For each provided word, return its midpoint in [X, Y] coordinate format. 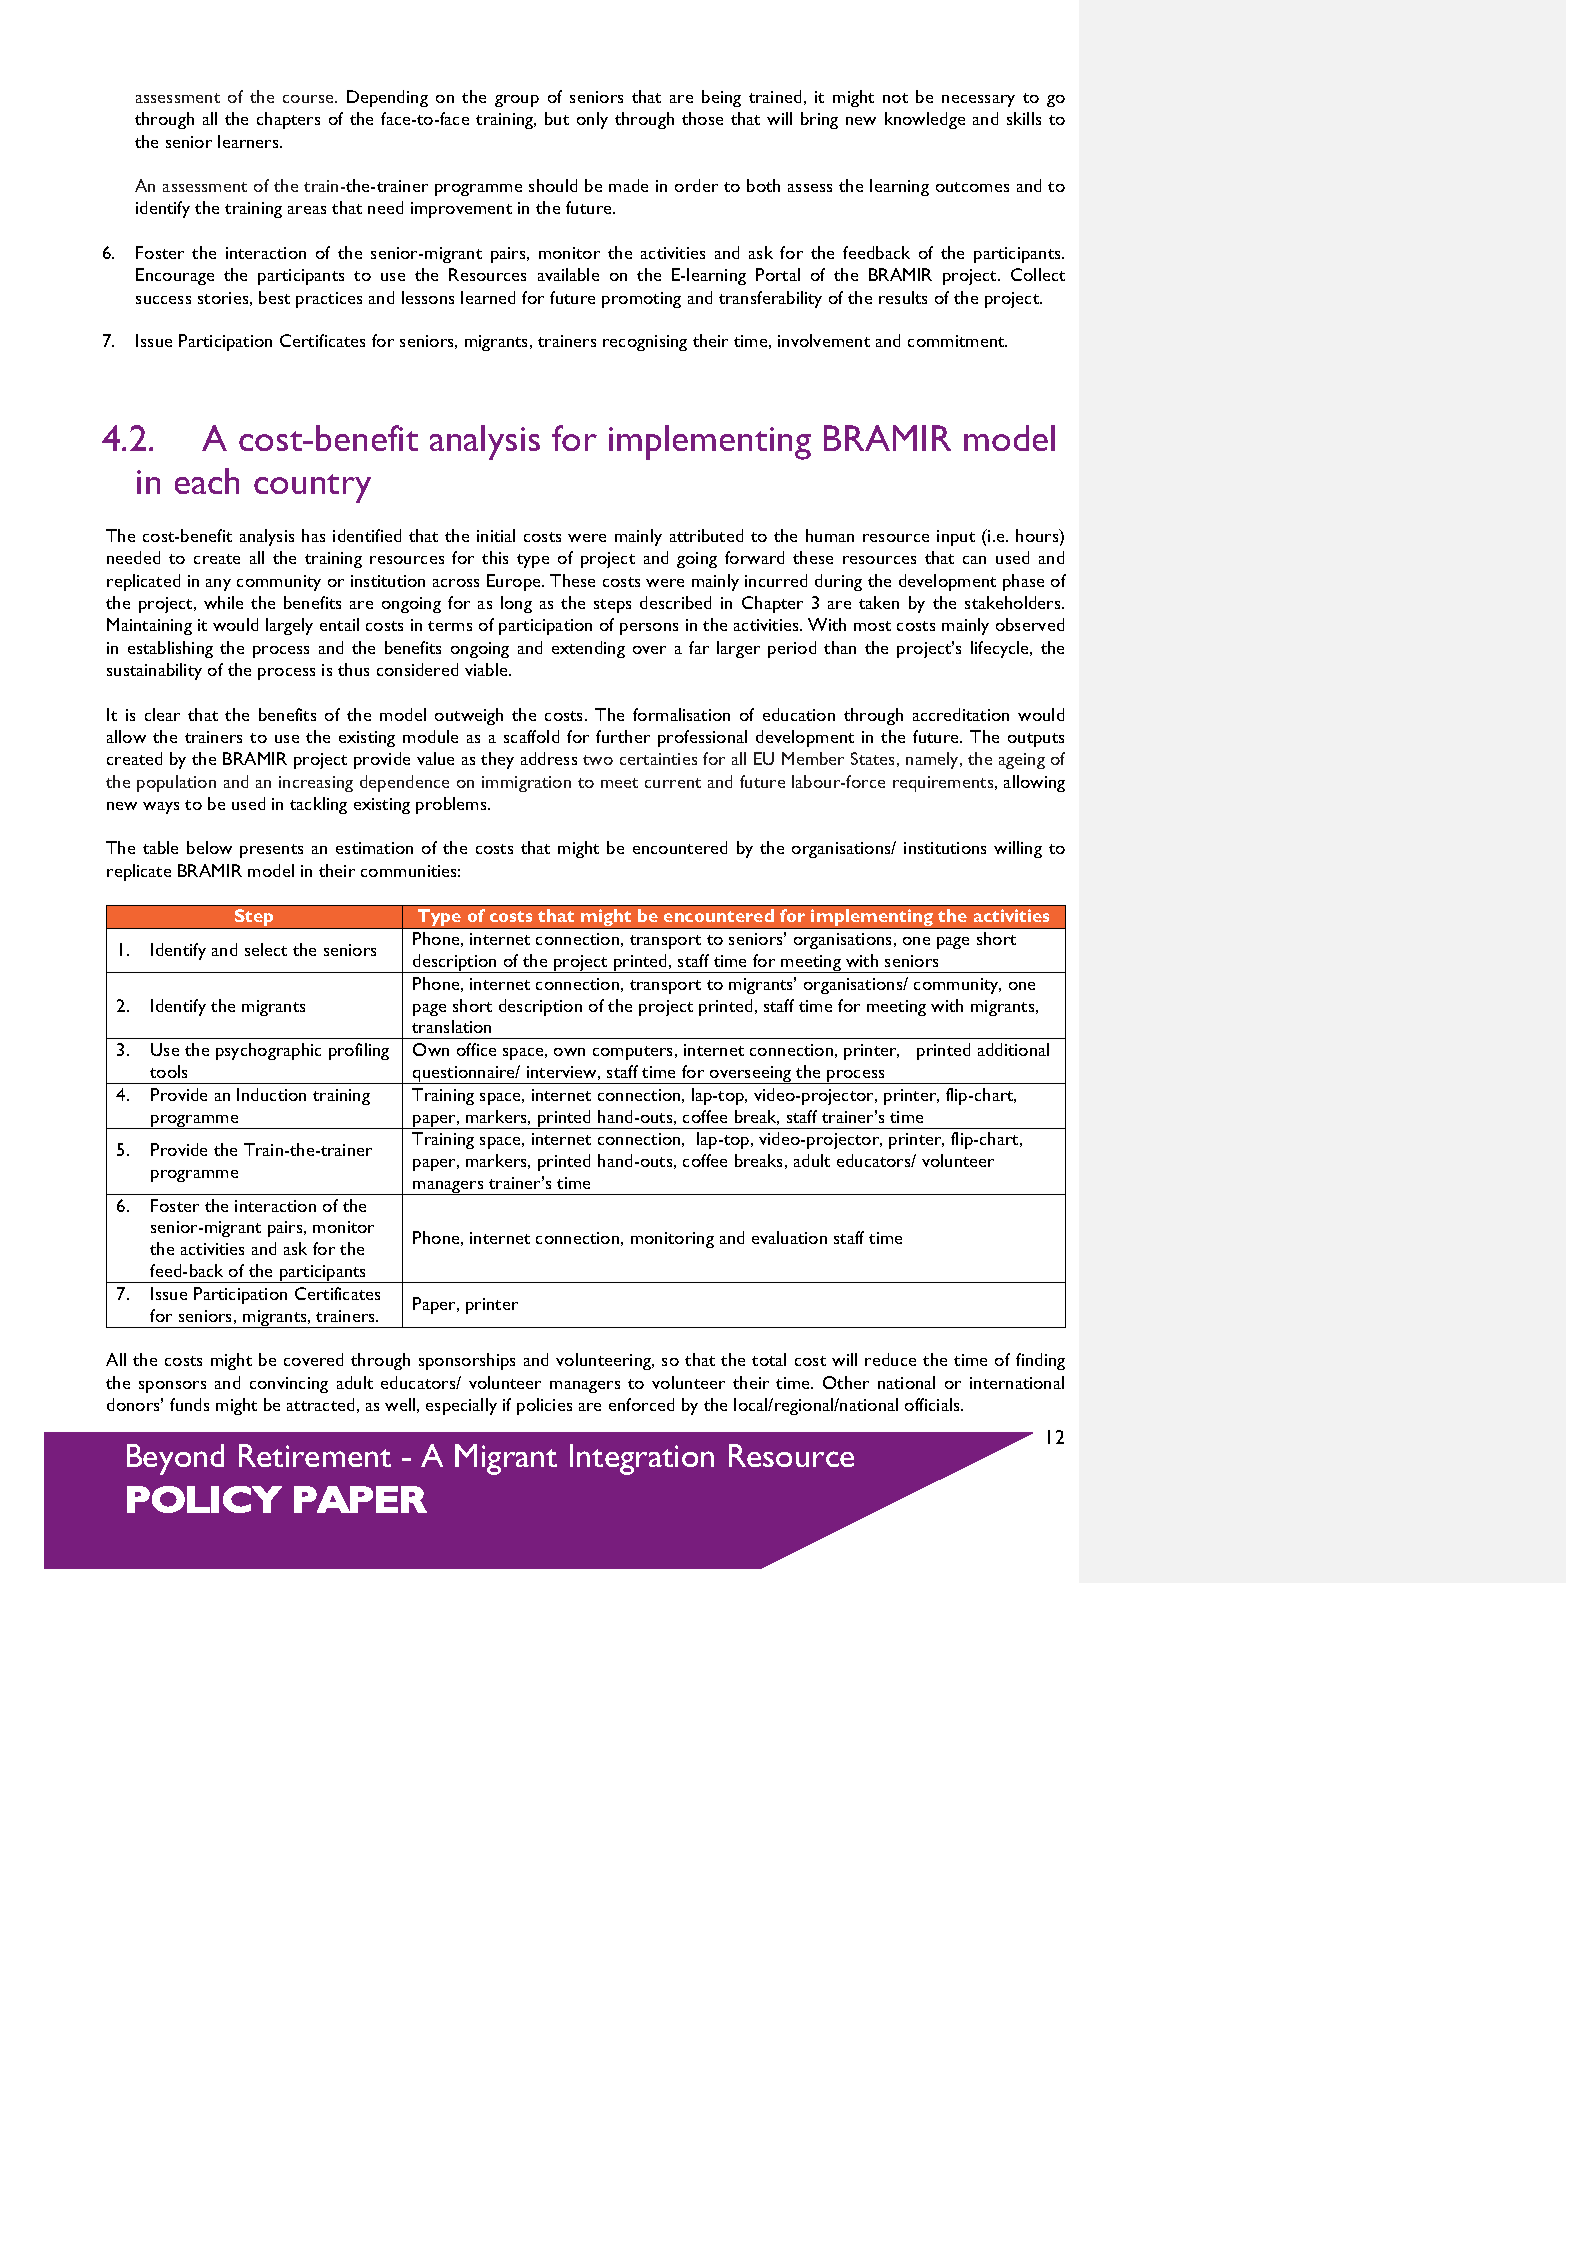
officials [933, 1404]
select [266, 949]
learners [249, 141]
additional [1013, 1049]
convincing [289, 1385]
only [592, 120]
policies [544, 1406]
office [476, 1049]
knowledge [925, 120]
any [218, 585]
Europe [515, 582]
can [974, 560]
